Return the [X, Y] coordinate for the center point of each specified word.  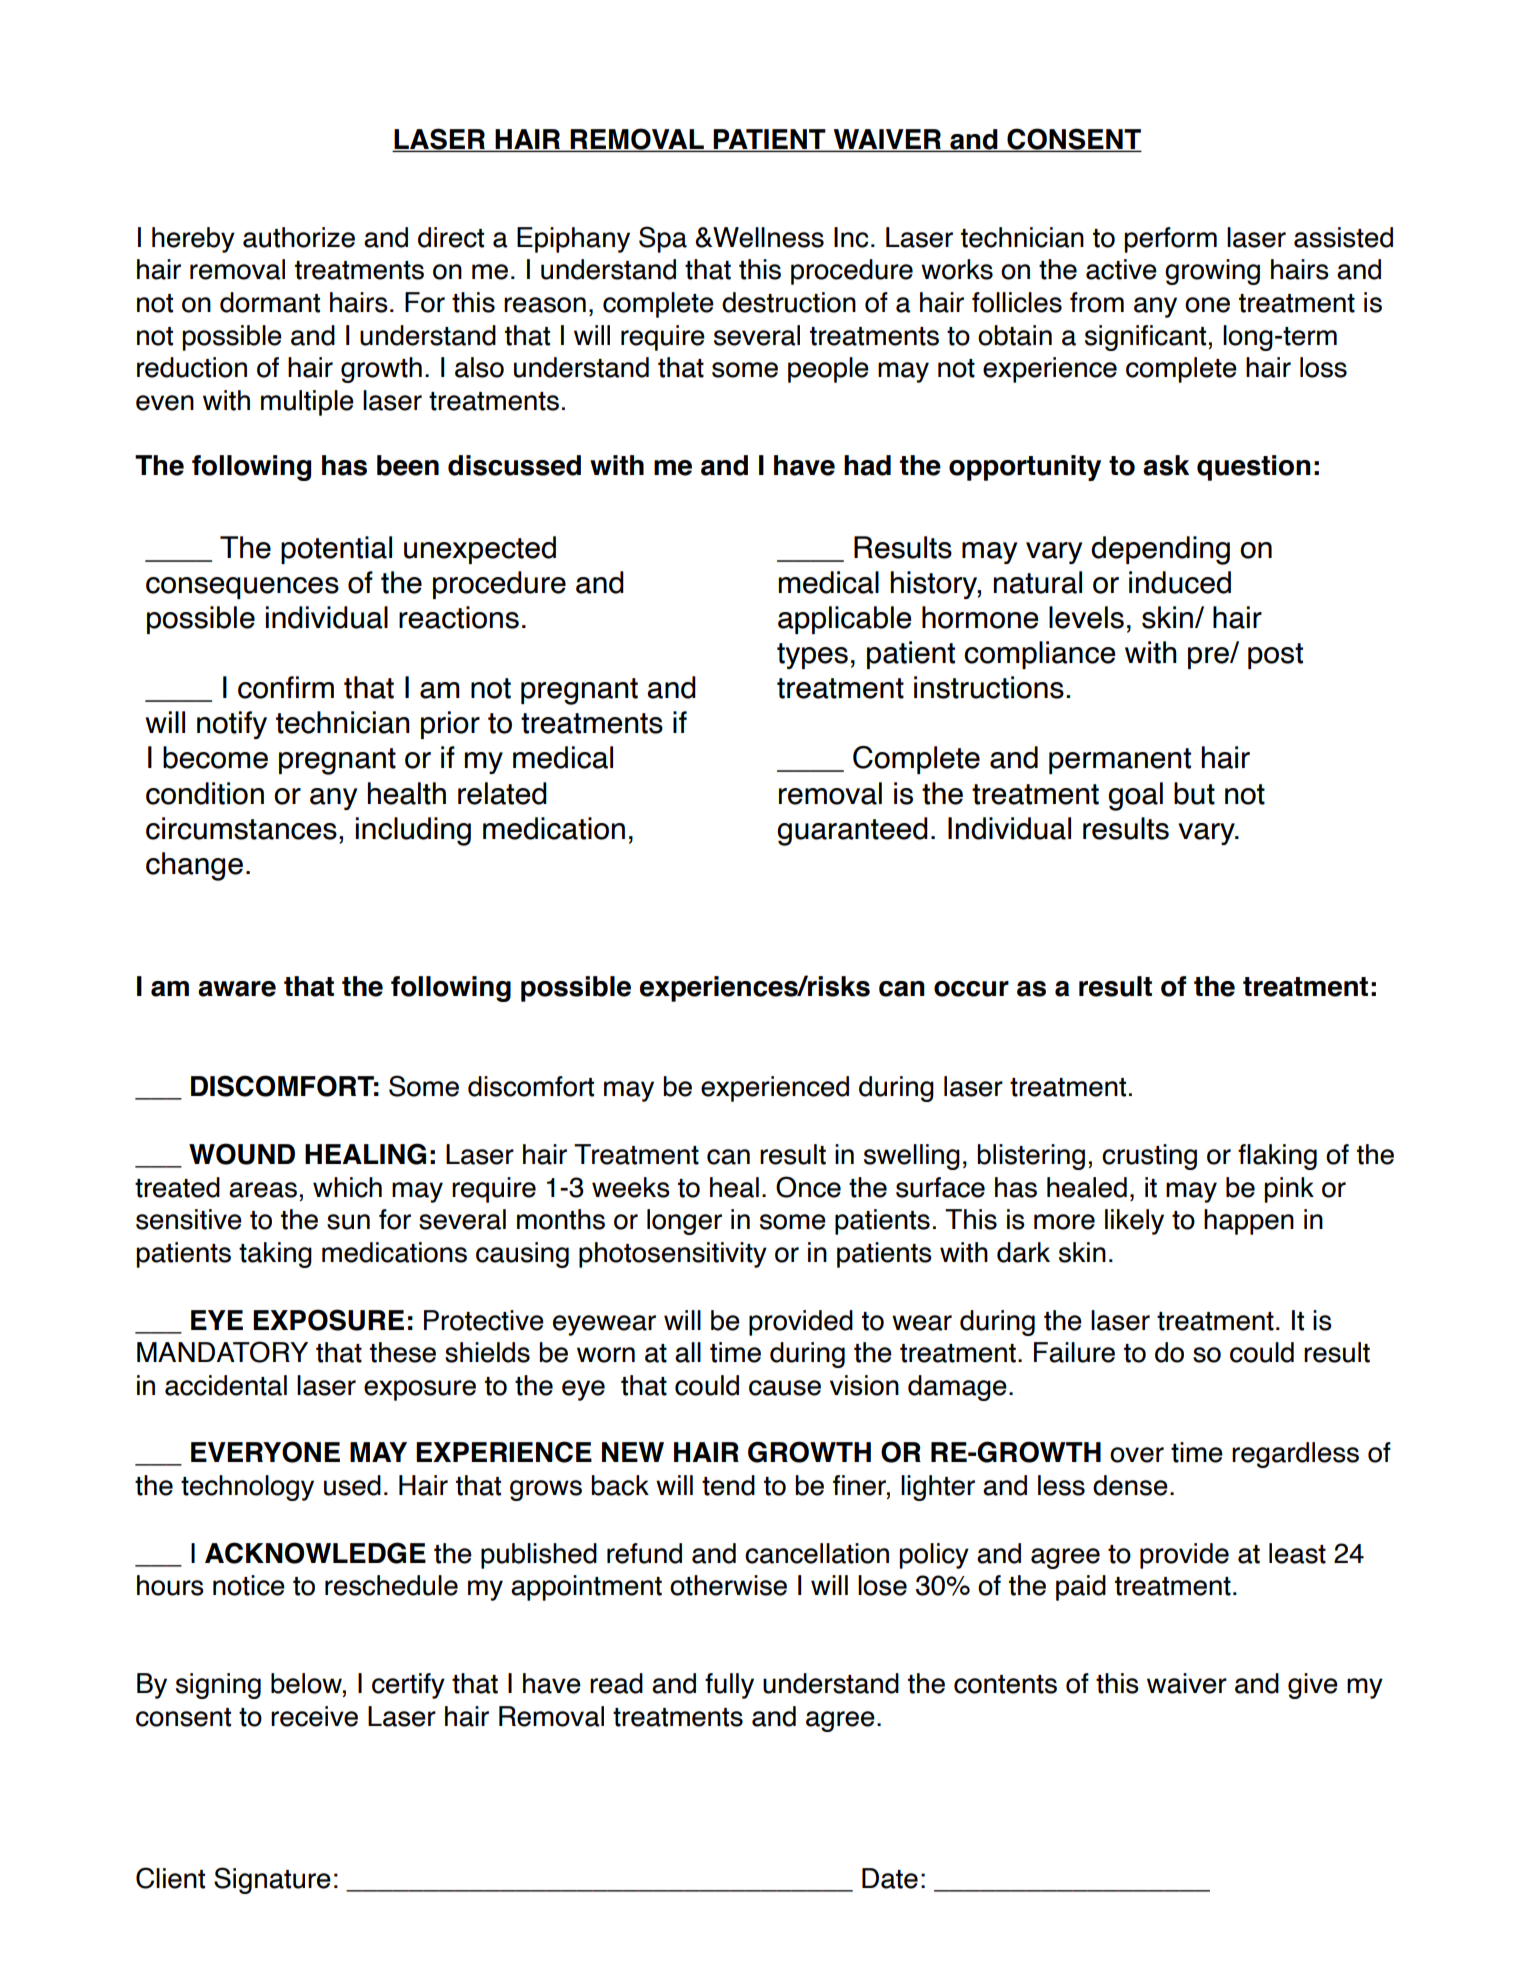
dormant [270, 302]
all [688, 1352]
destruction [789, 302]
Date [890, 1878]
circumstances [241, 828]
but [1194, 793]
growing [1212, 272]
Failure [1074, 1352]
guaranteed [852, 831]
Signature [272, 1880]
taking [275, 1255]
